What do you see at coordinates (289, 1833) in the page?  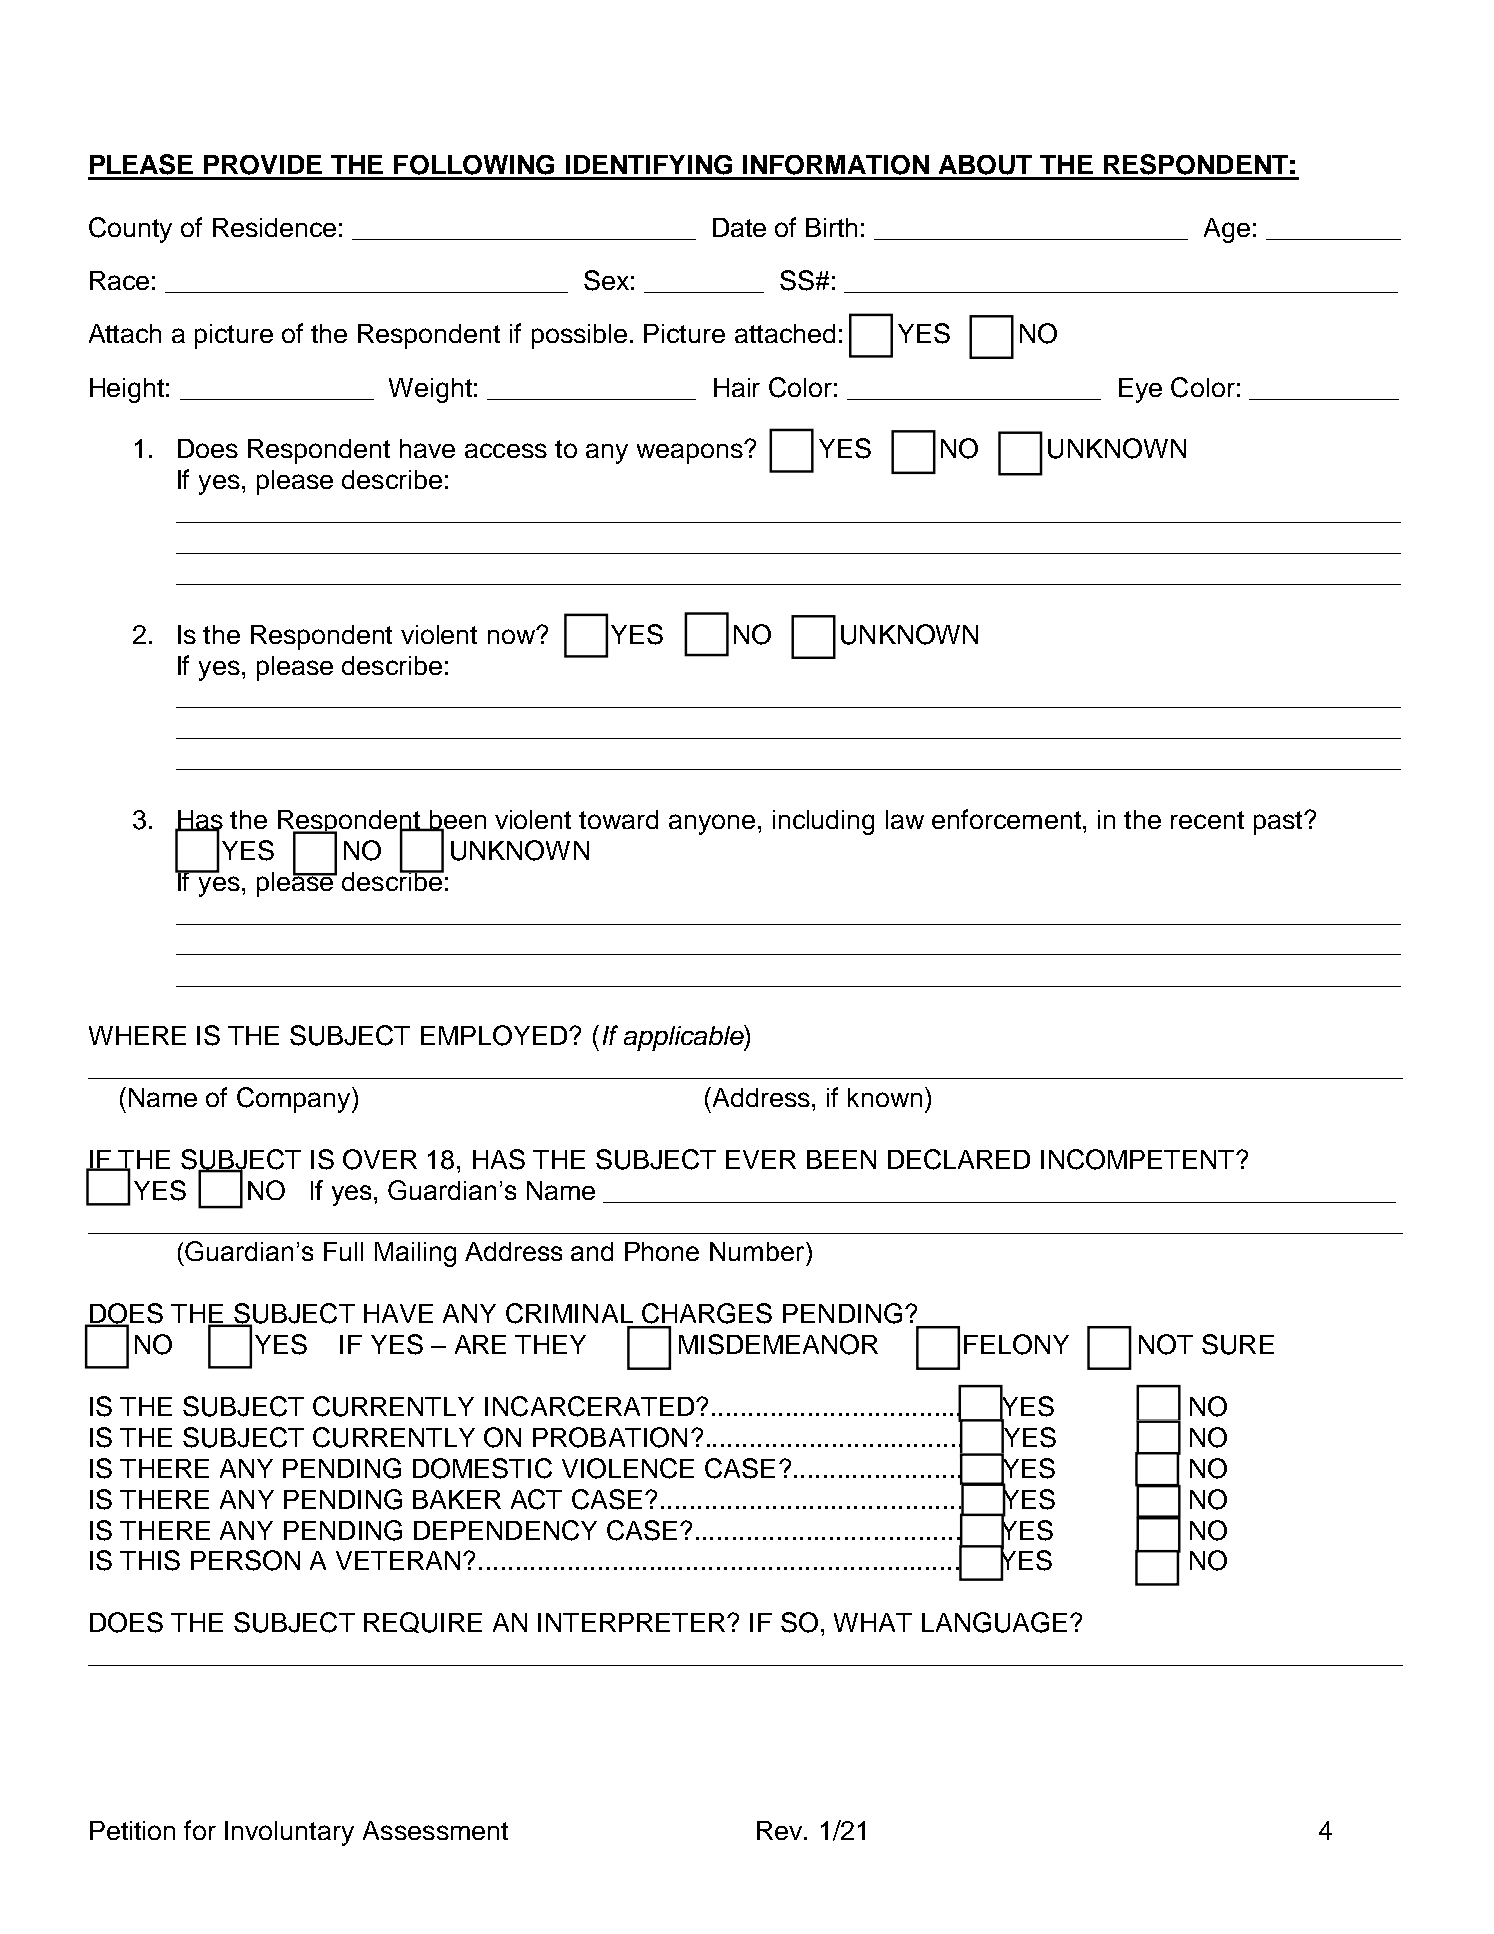 I see `Involuntary` at bounding box center [289, 1833].
